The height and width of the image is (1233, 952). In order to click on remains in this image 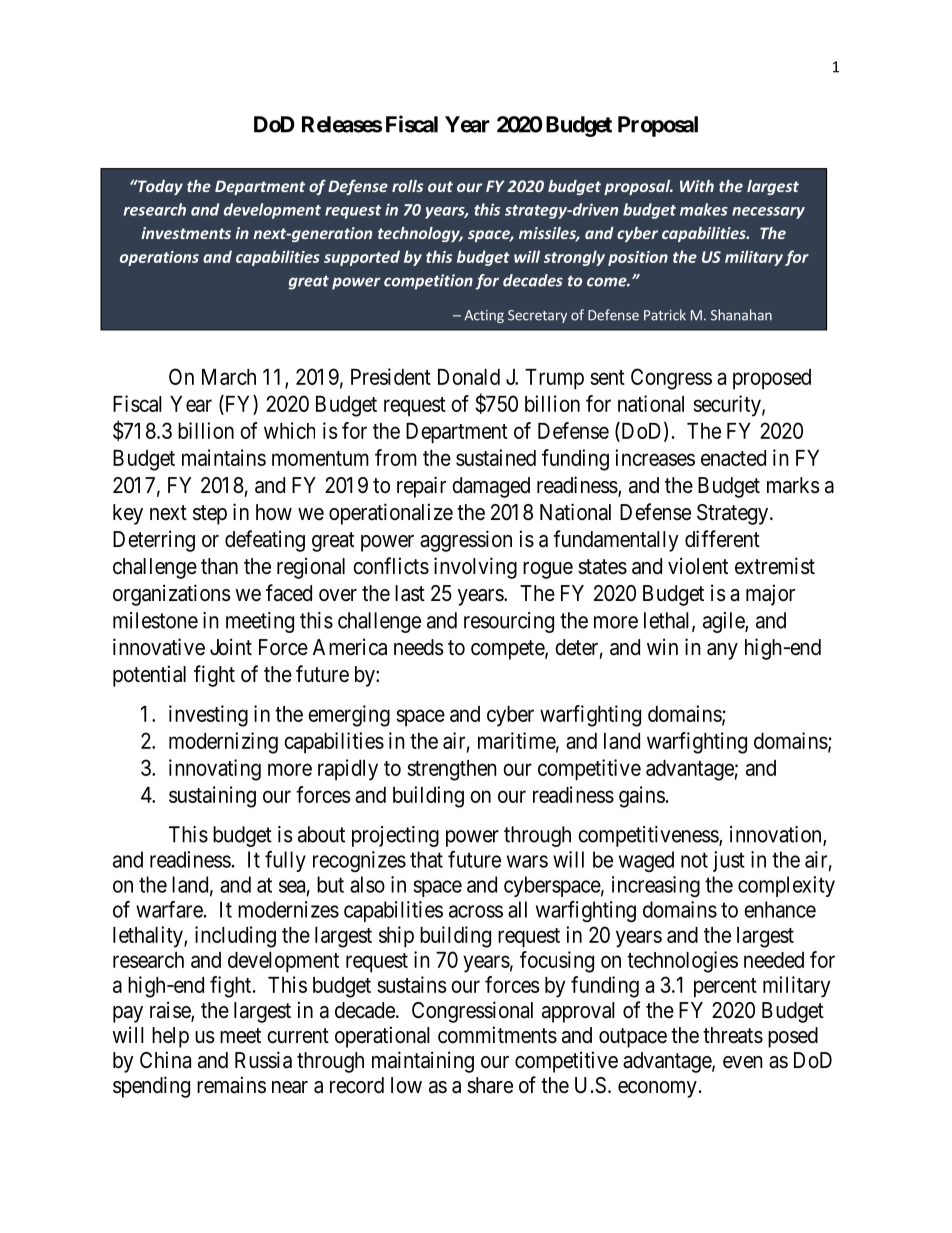, I will do `click(231, 1085)`.
